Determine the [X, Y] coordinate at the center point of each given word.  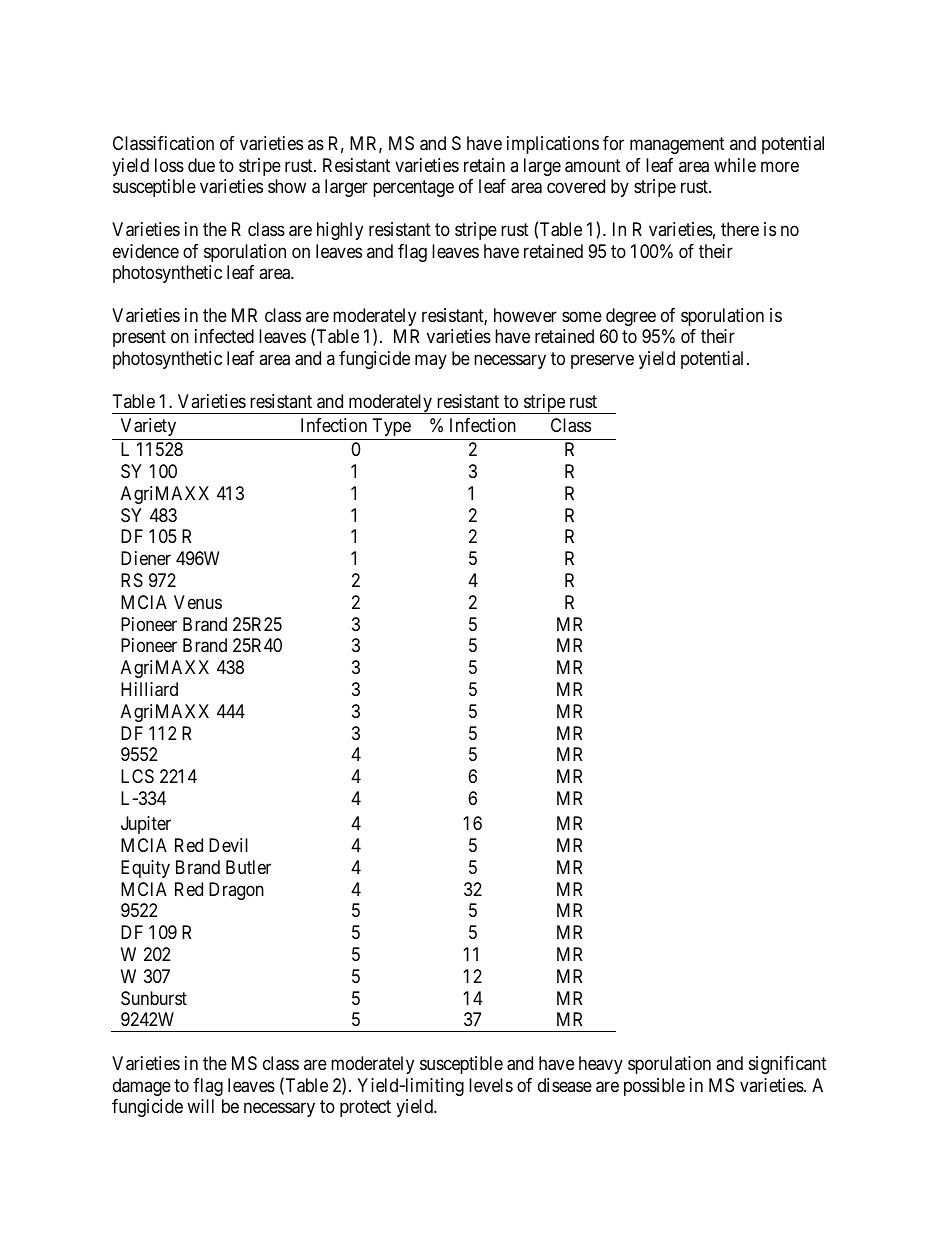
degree [631, 317]
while [735, 165]
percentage [413, 188]
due [201, 165]
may [431, 361]
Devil [228, 845]
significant [788, 1065]
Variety [148, 427]
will [200, 1106]
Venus [198, 602]
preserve [602, 361]
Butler [248, 867]
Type [392, 427]
